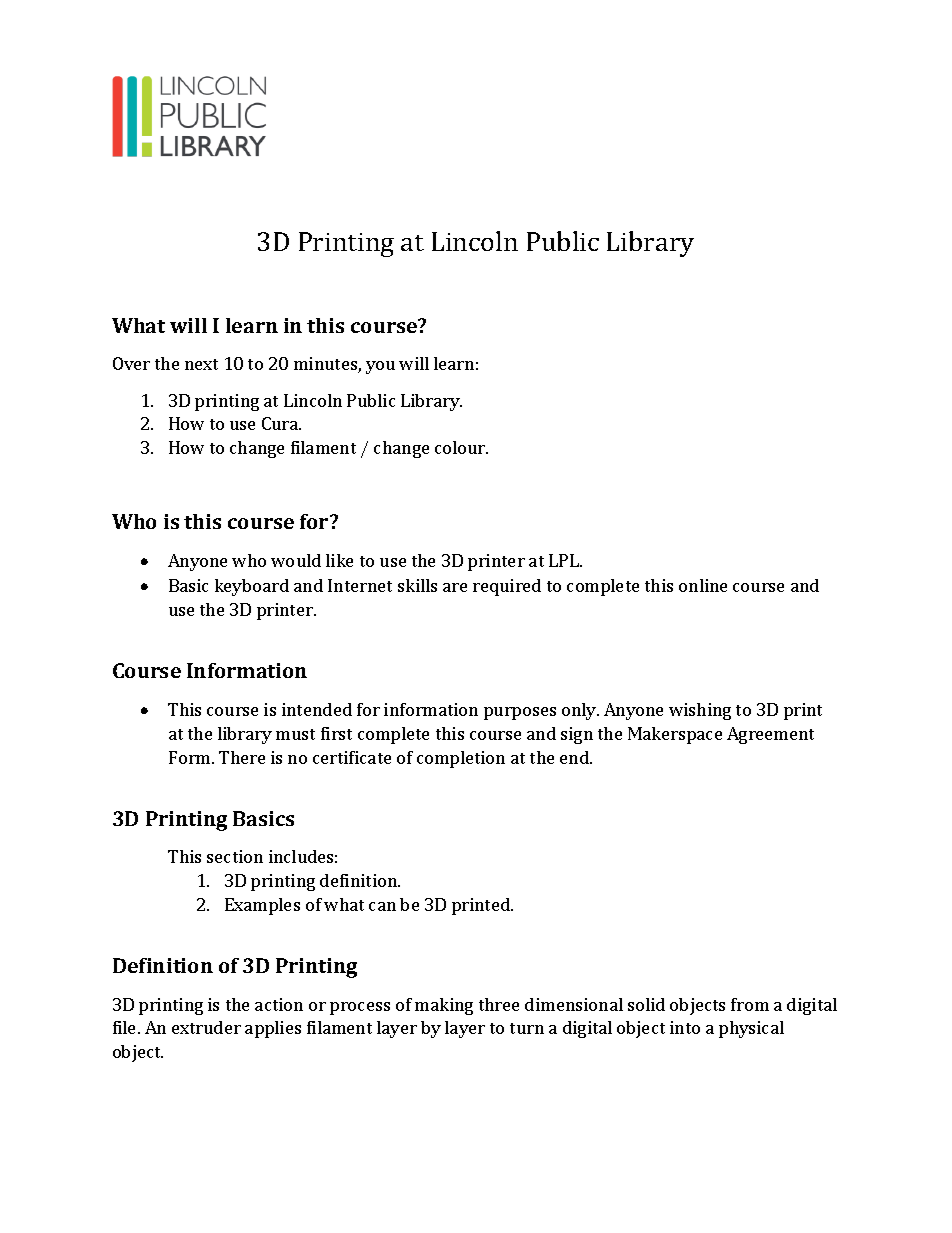 The width and height of the page is (952, 1233). Describe the element at coordinates (380, 367) in the page. I see `you` at that location.
